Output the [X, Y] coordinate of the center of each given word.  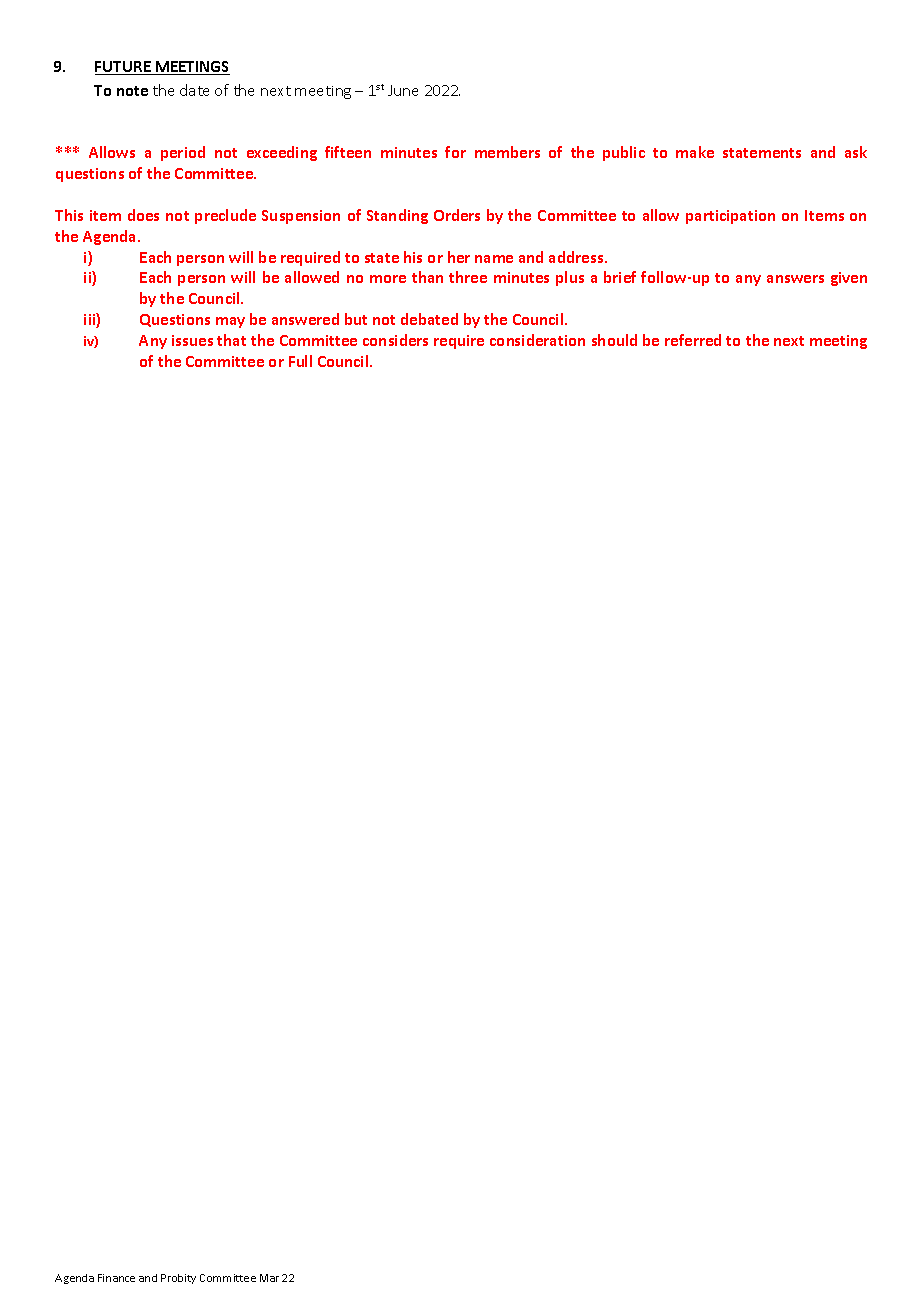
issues [192, 340]
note [132, 91]
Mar [269, 1278]
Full [300, 361]
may [230, 322]
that [231, 340]
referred [693, 340]
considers [395, 340]
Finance [116, 1278]
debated [429, 319]
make [695, 152]
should [614, 340]
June [403, 90]
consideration [537, 340]
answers [795, 279]
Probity [178, 1279]
